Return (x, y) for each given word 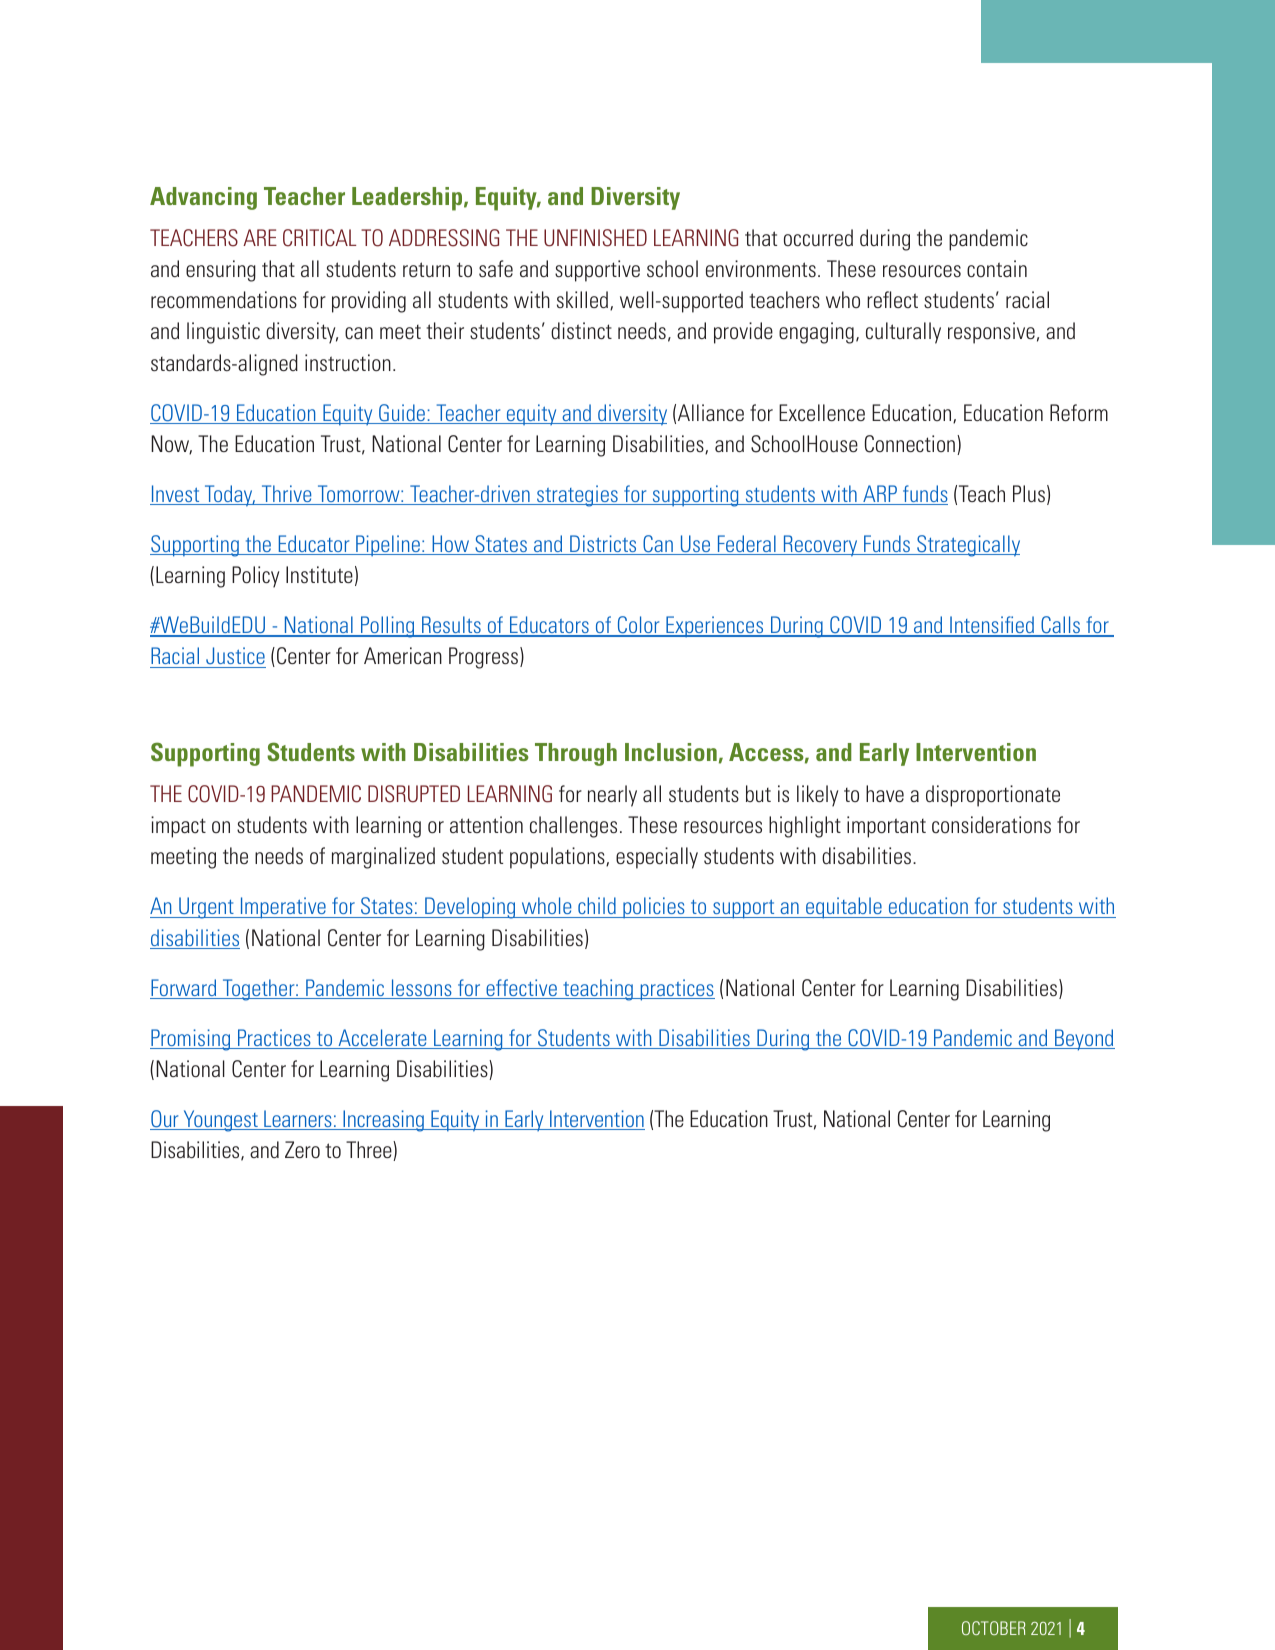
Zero (302, 1149)
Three (370, 1151)
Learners (298, 1120)
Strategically (967, 546)
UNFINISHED (595, 238)
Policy (255, 577)
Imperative (283, 908)
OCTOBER (993, 1628)
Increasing (383, 1121)
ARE (260, 237)
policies (654, 907)
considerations (991, 824)
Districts (603, 545)
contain (997, 268)
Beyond (1084, 1040)
